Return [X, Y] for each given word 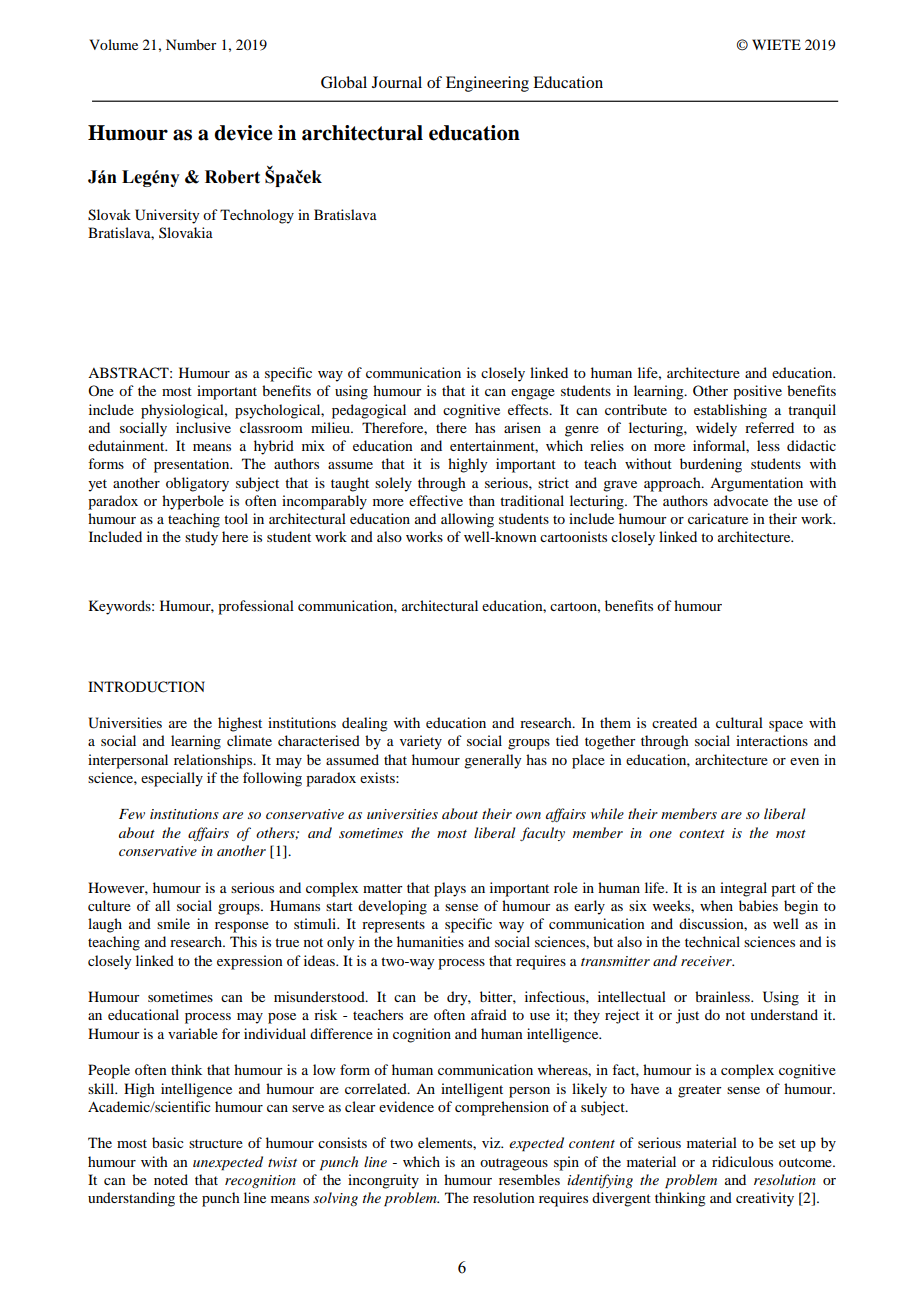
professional [256, 607]
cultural [739, 722]
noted [171, 1179]
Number [191, 44]
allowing [467, 520]
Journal [397, 82]
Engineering [487, 84]
